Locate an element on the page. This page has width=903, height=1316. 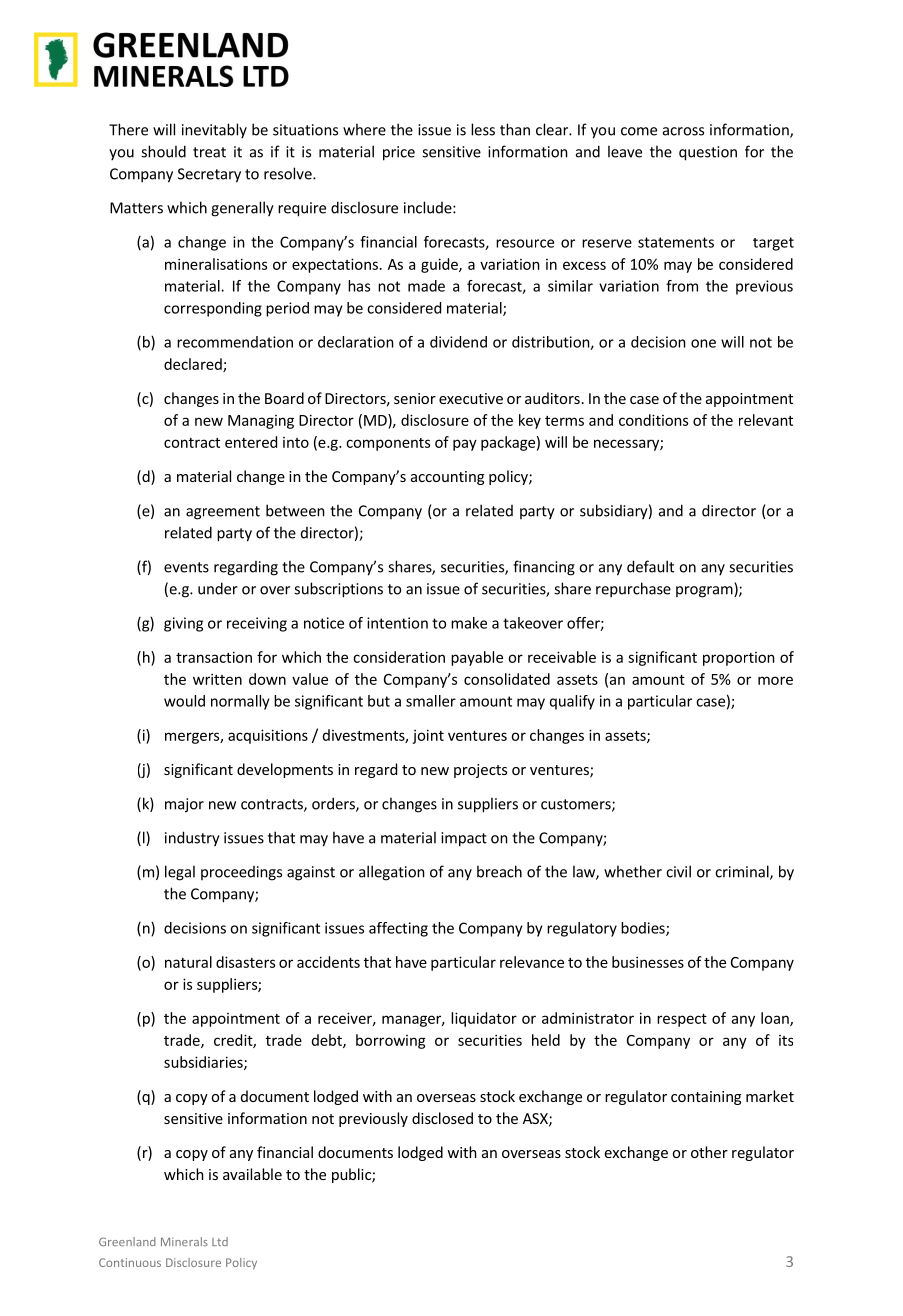
less is located at coordinates (483, 129).
